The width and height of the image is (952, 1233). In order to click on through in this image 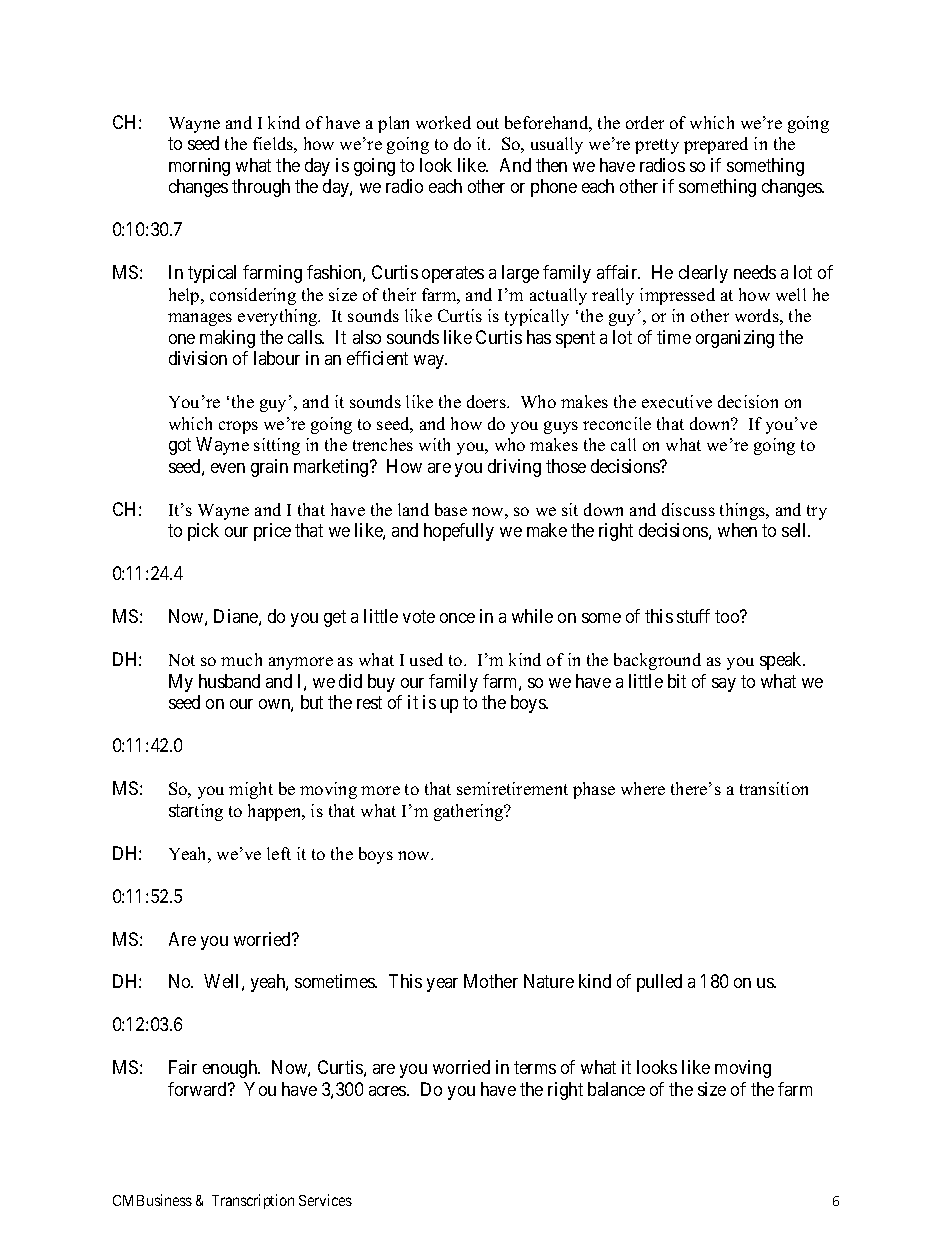, I will do `click(261, 188)`.
